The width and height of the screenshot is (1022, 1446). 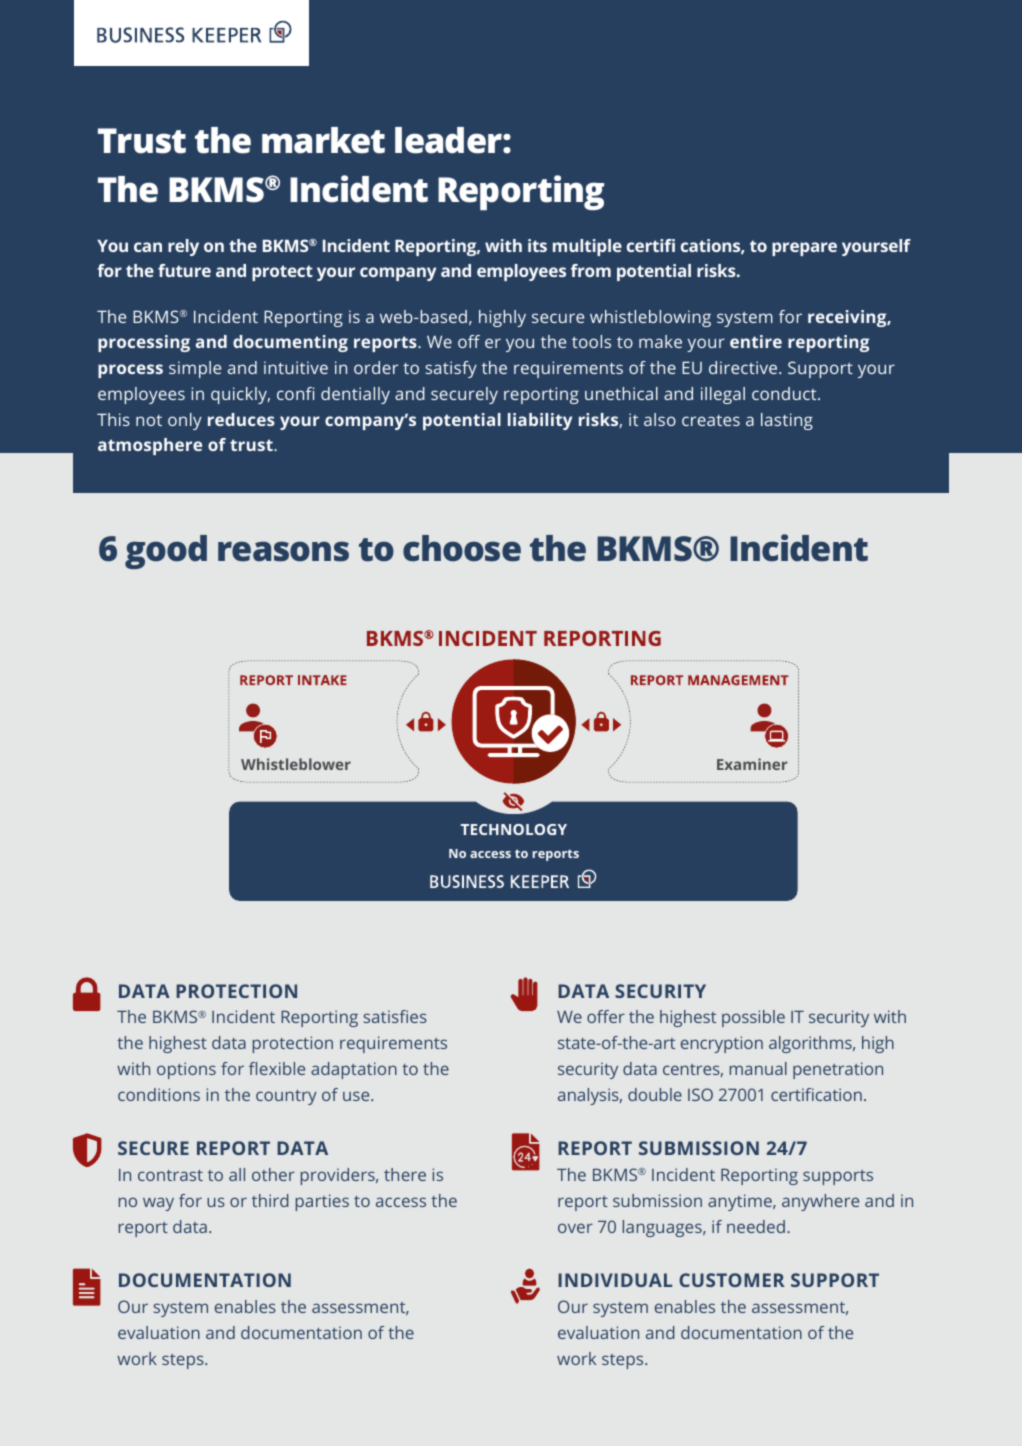 What do you see at coordinates (514, 829) in the screenshot?
I see `TECHNOLOGY` at bounding box center [514, 829].
